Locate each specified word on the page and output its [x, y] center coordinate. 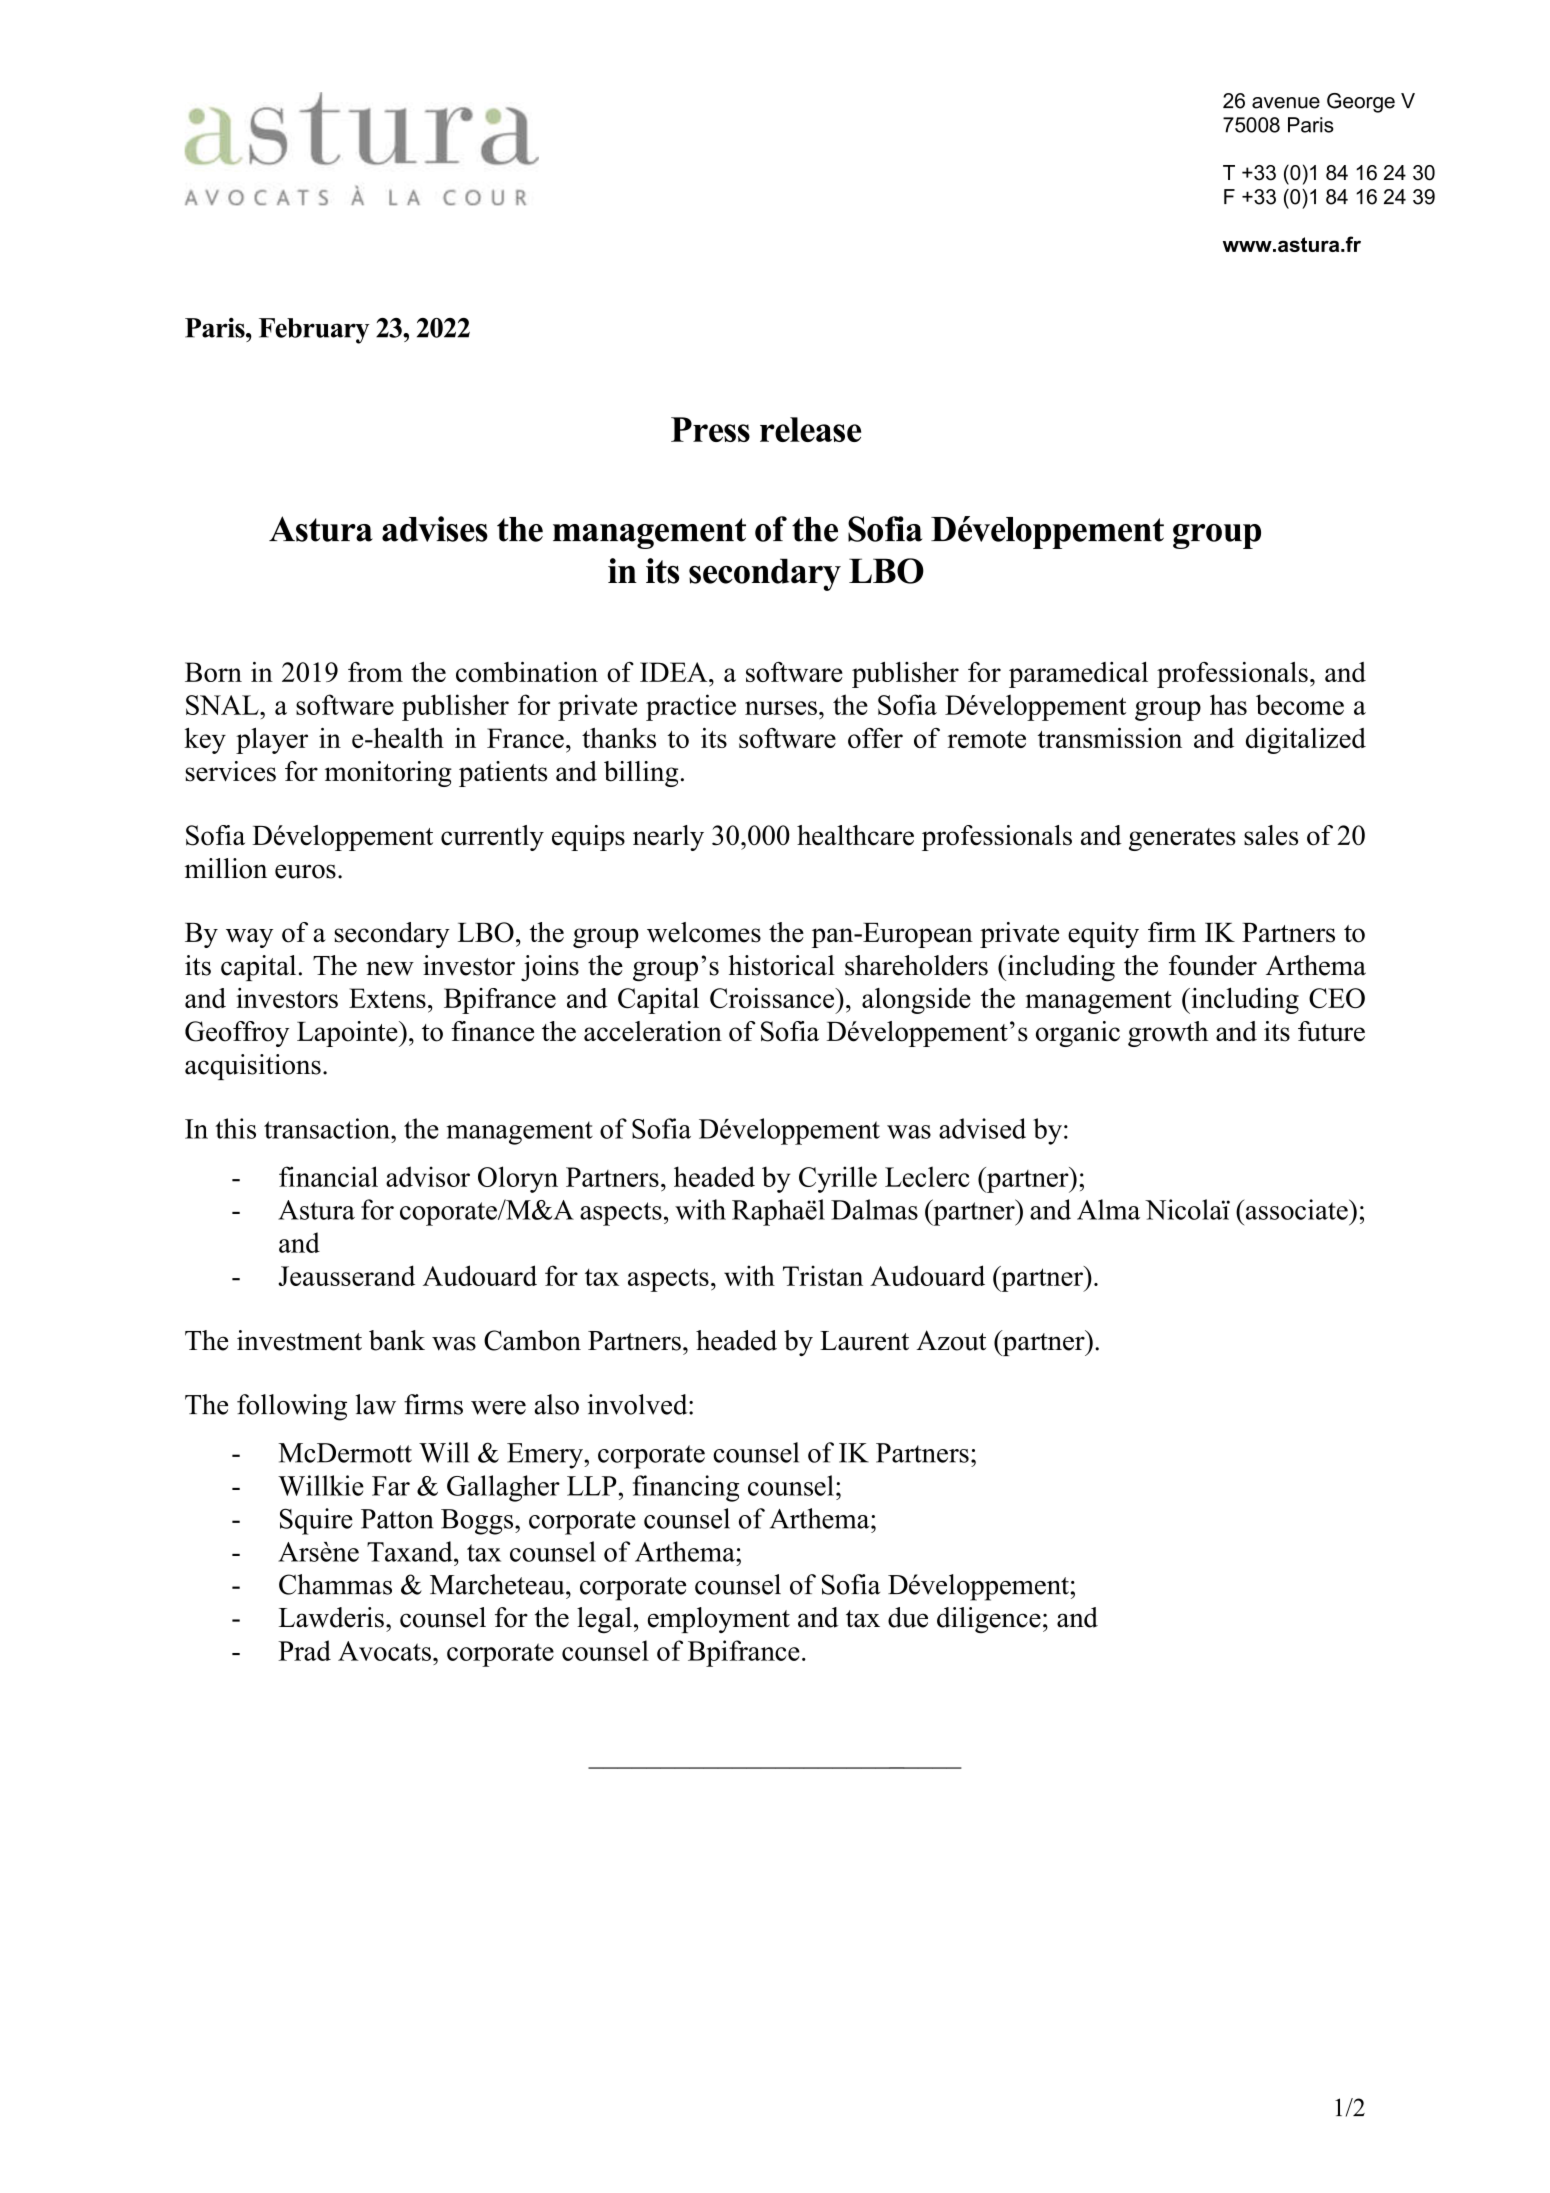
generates [1182, 839]
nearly [668, 838]
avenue [1286, 103]
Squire [316, 1521]
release [810, 429]
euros [305, 871]
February [314, 331]
